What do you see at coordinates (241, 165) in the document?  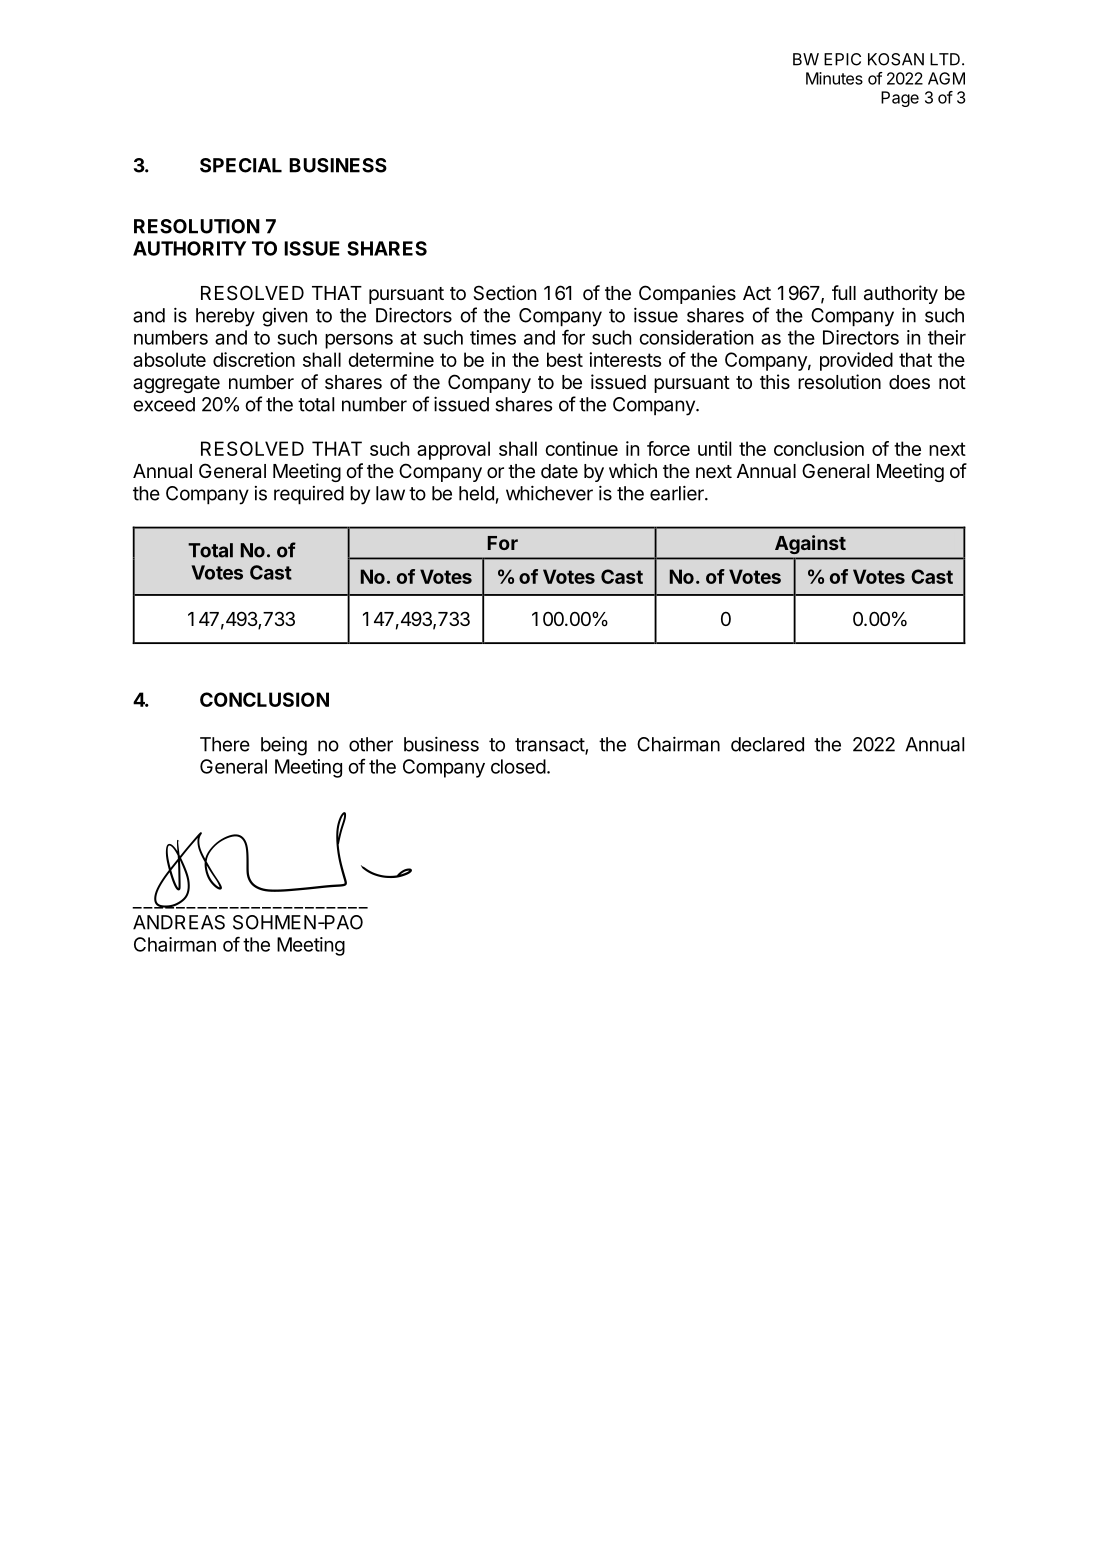 I see `SPECIAL` at bounding box center [241, 165].
